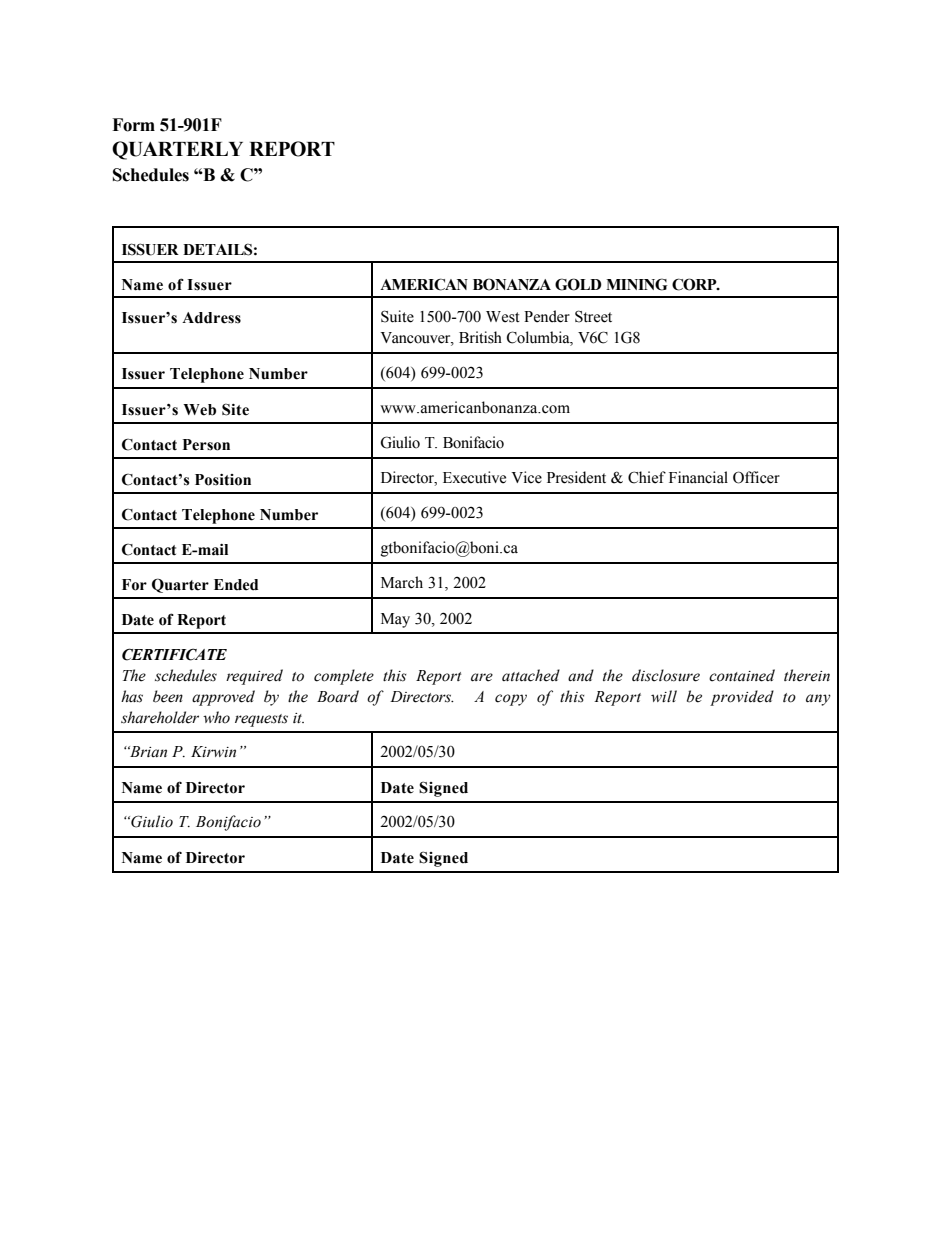 Image resolution: width=952 pixels, height=1233 pixels. Describe the element at coordinates (402, 582) in the image. I see `March` at that location.
